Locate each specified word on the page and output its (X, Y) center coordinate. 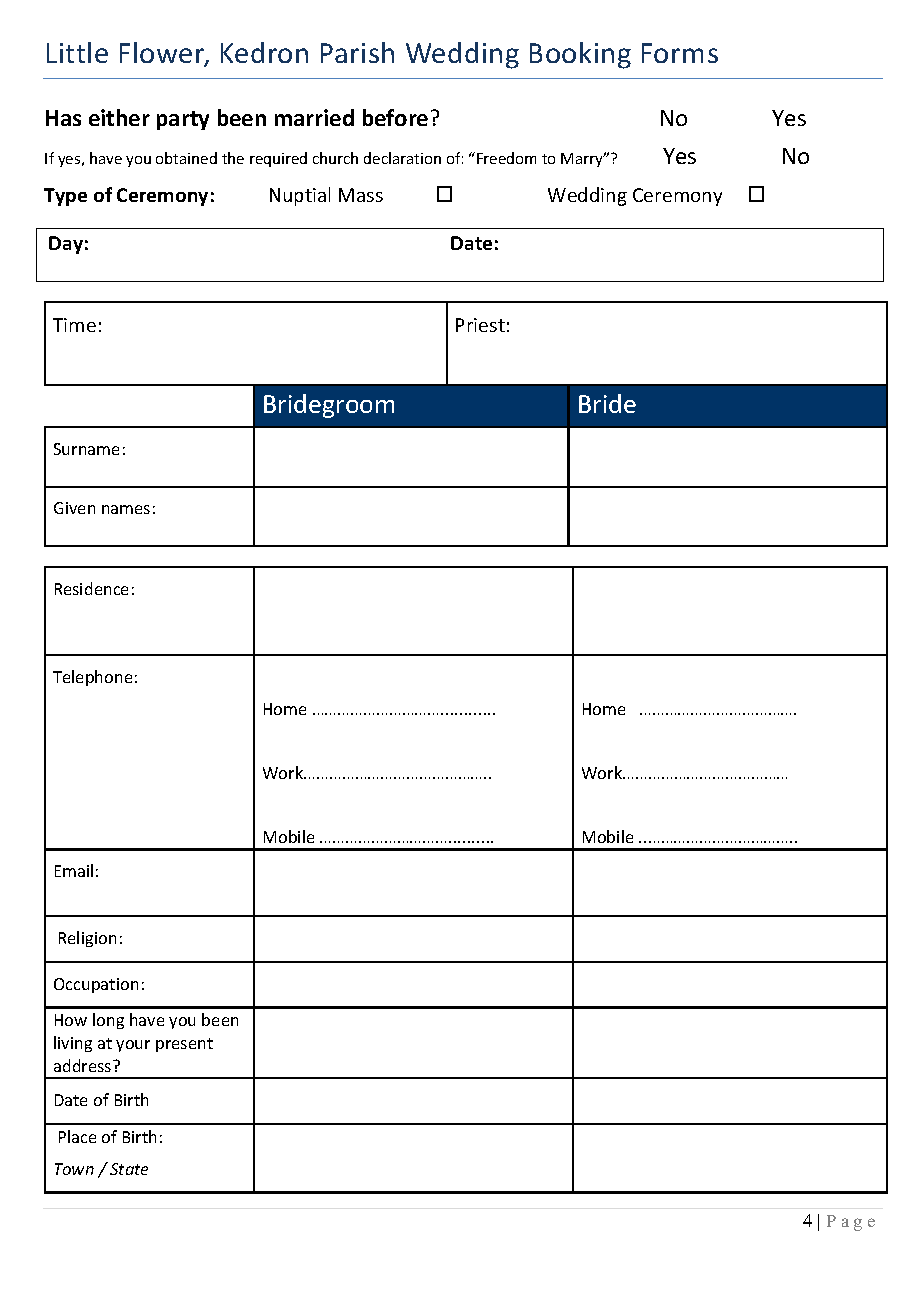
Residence (91, 588)
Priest (480, 325)
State (129, 1169)
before (395, 117)
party (183, 120)
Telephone (92, 678)
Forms (680, 53)
